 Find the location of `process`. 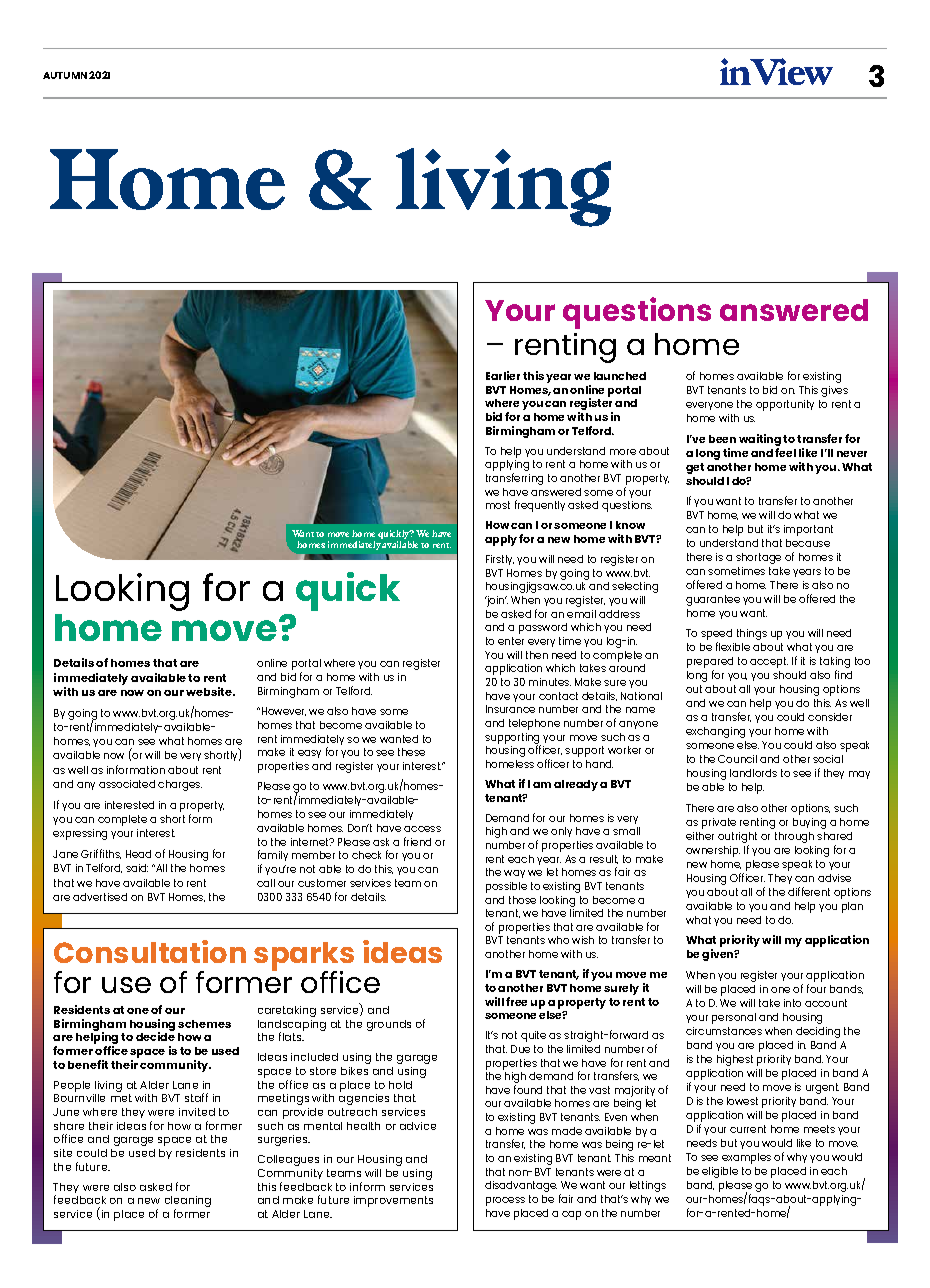

process is located at coordinates (505, 1201).
